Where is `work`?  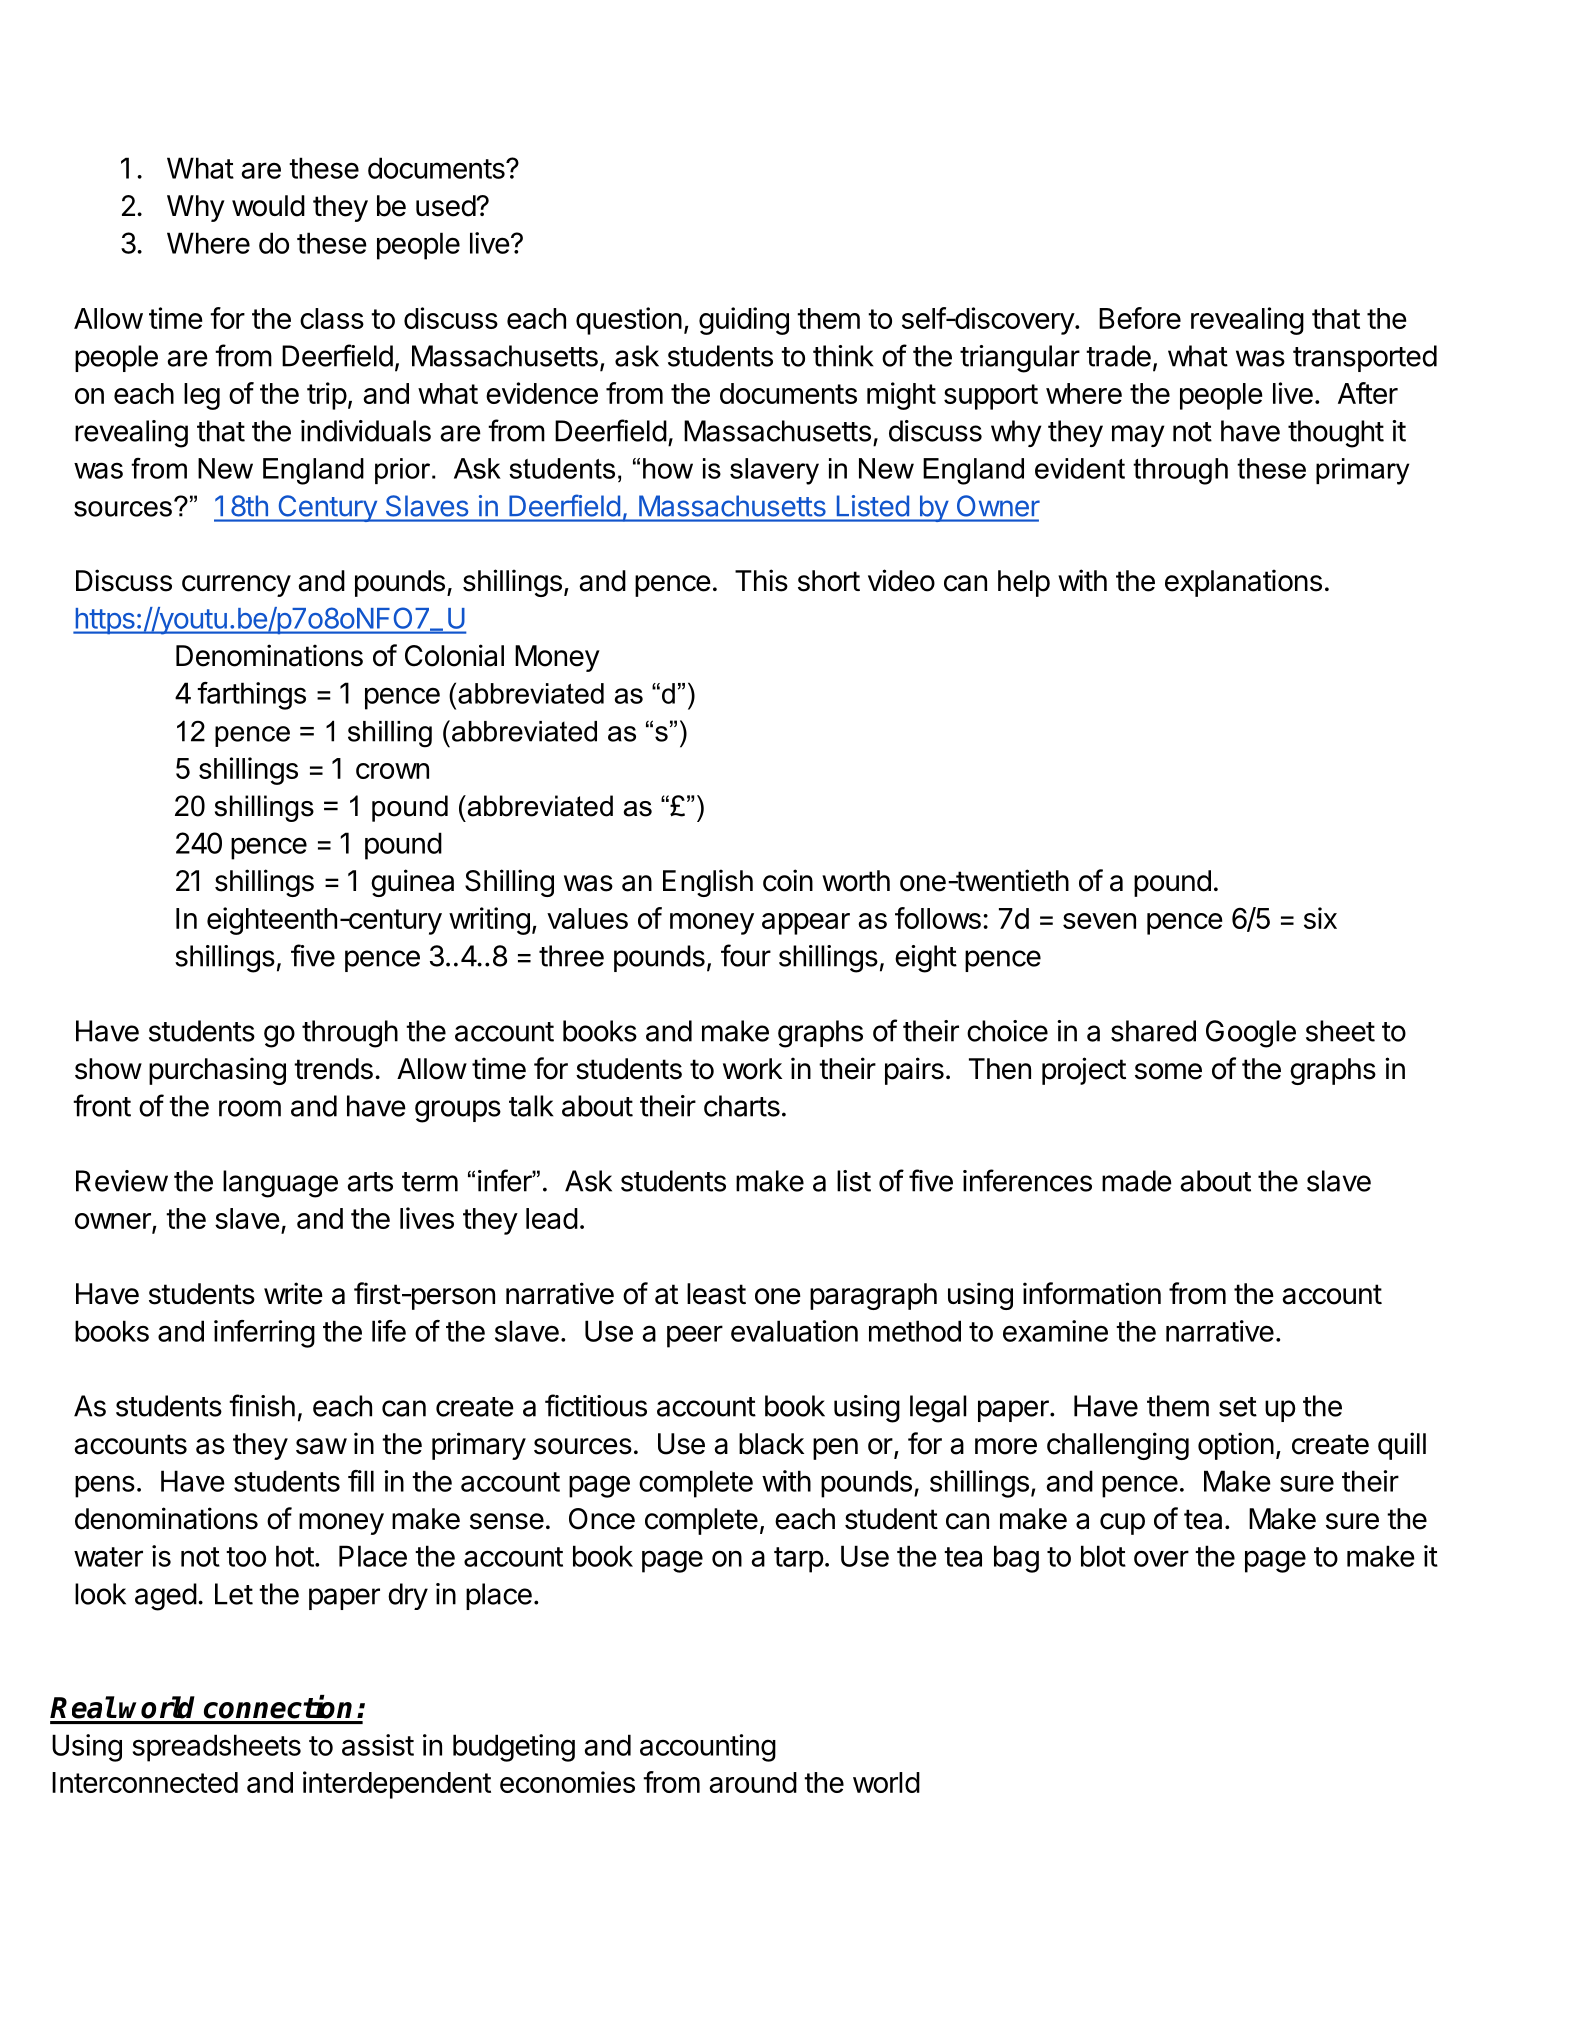 work is located at coordinates (752, 1069).
